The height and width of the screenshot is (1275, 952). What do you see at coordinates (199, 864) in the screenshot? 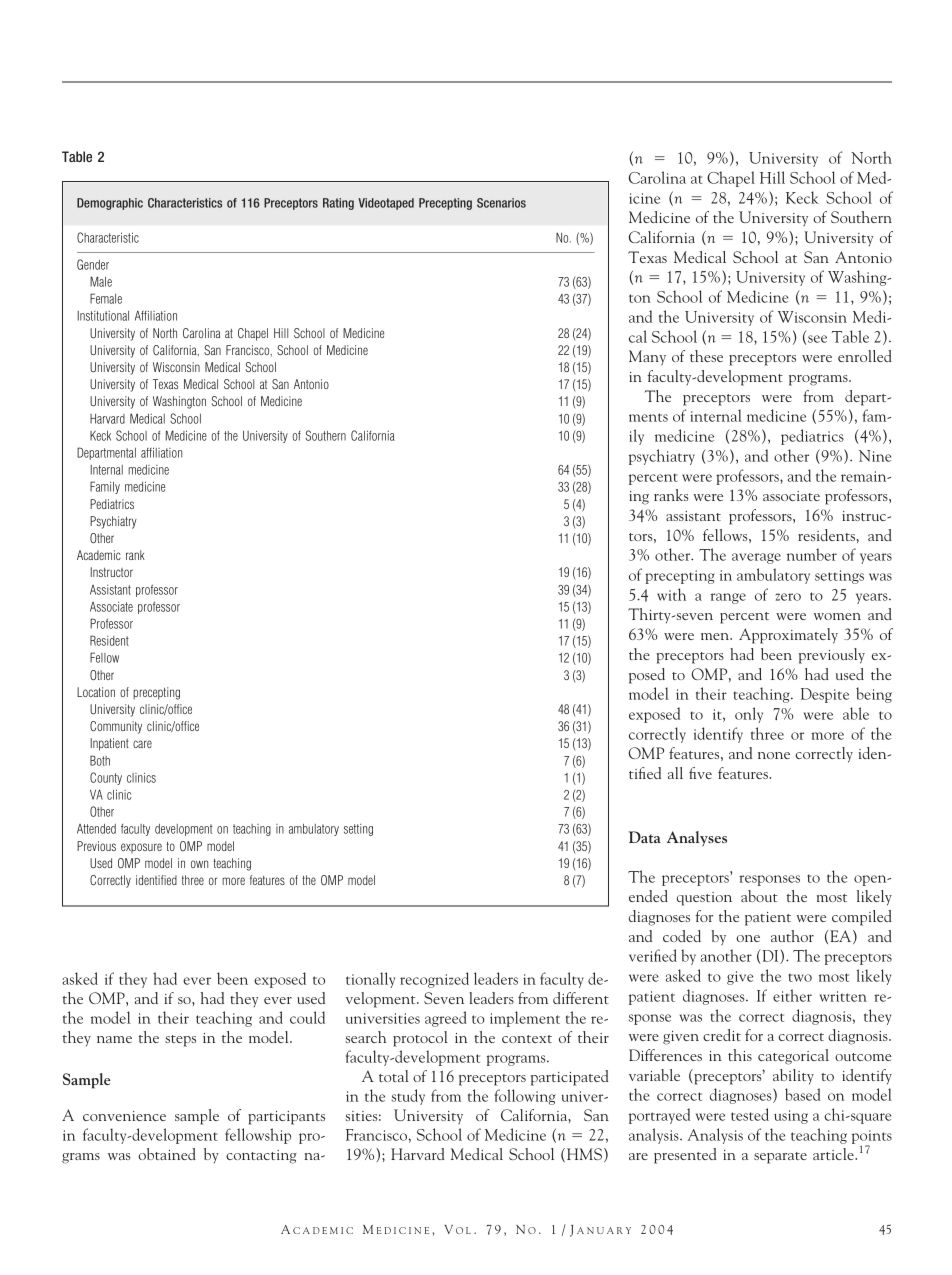
I see `own` at bounding box center [199, 864].
